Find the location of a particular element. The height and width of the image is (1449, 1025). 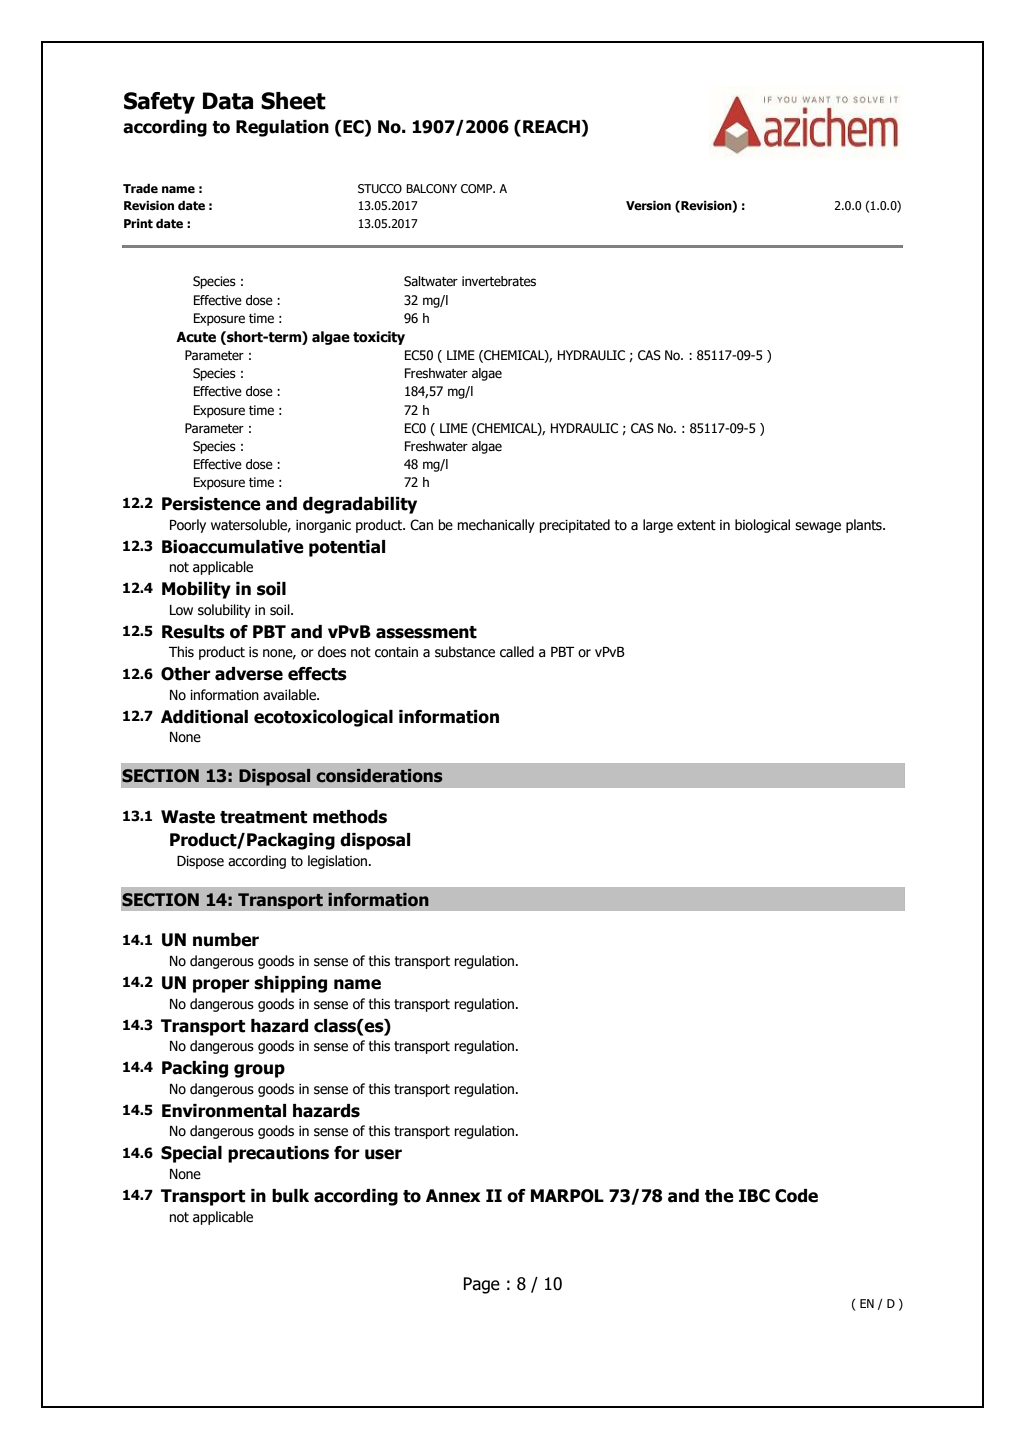

called is located at coordinates (517, 652).
